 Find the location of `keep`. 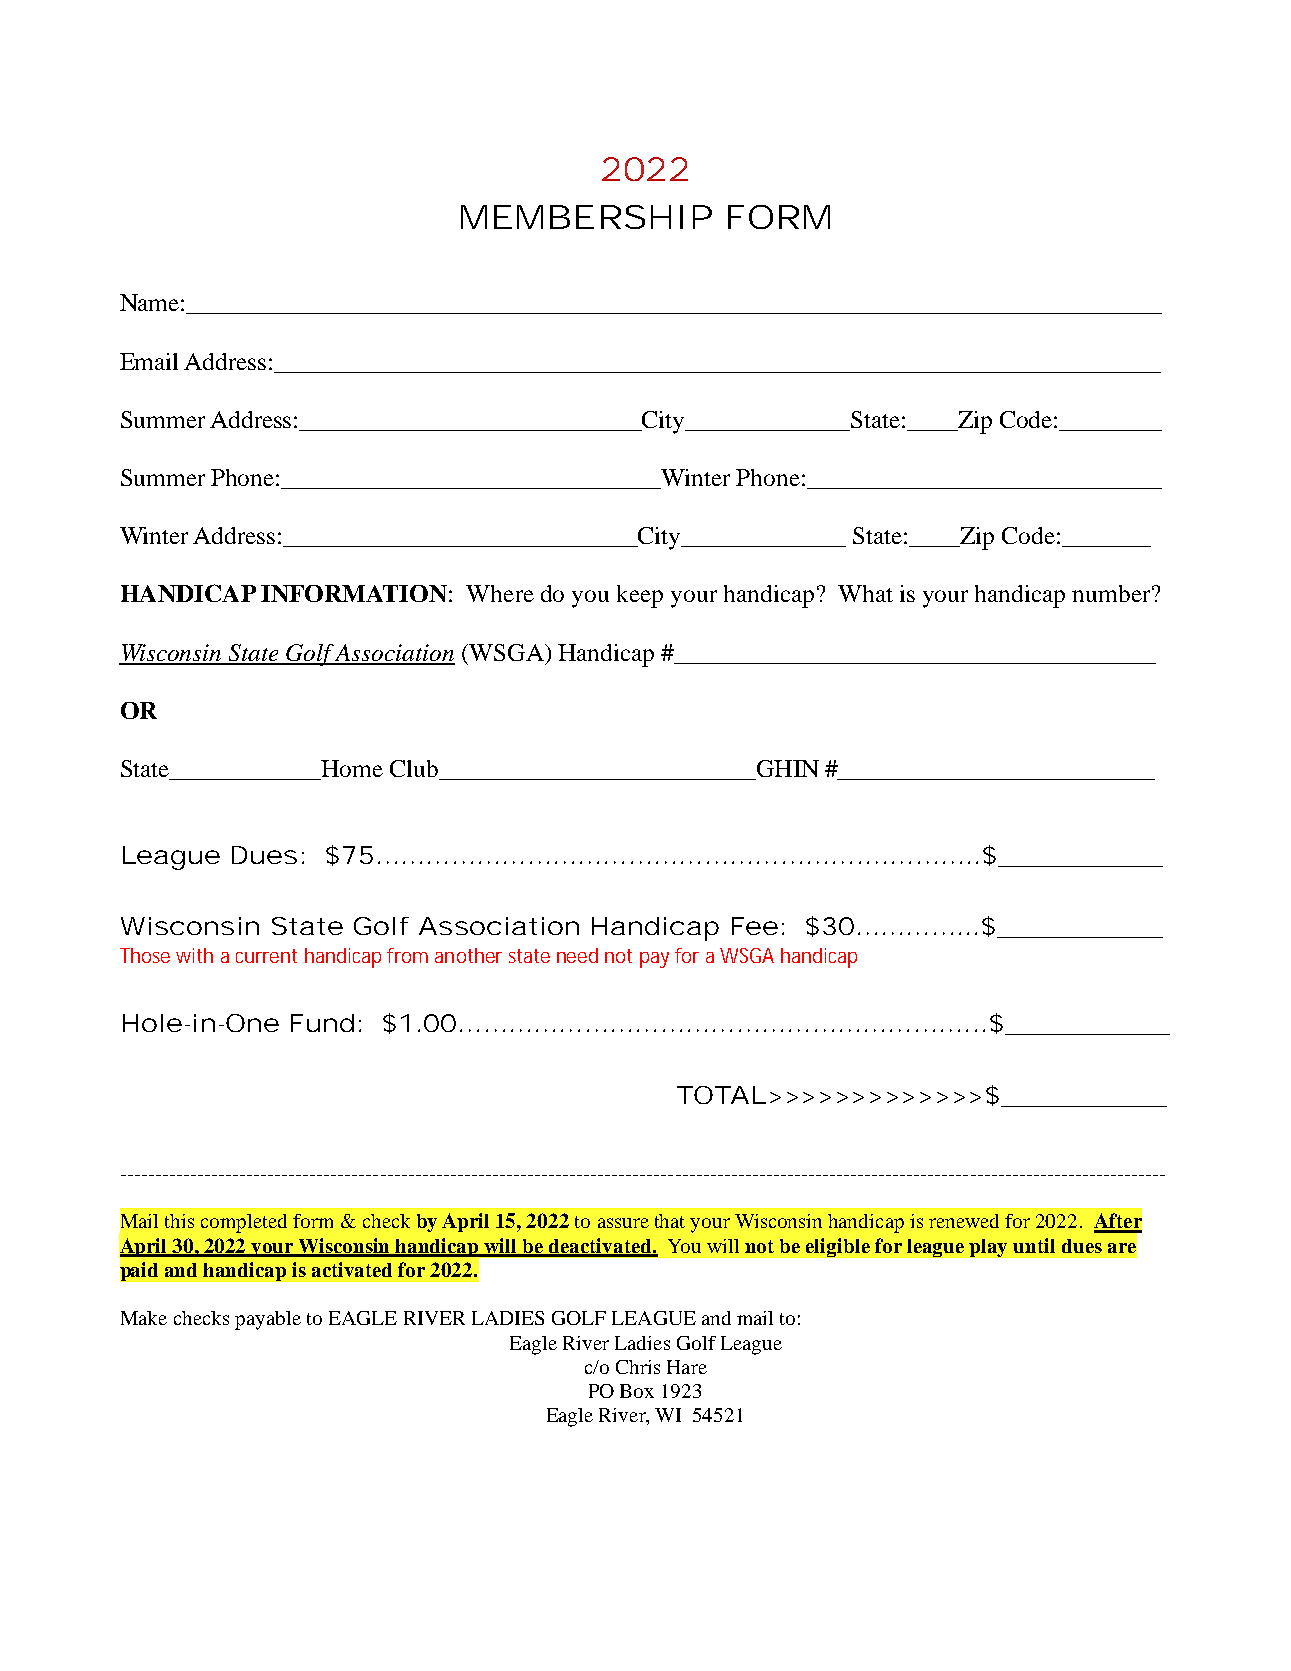

keep is located at coordinates (640, 596).
